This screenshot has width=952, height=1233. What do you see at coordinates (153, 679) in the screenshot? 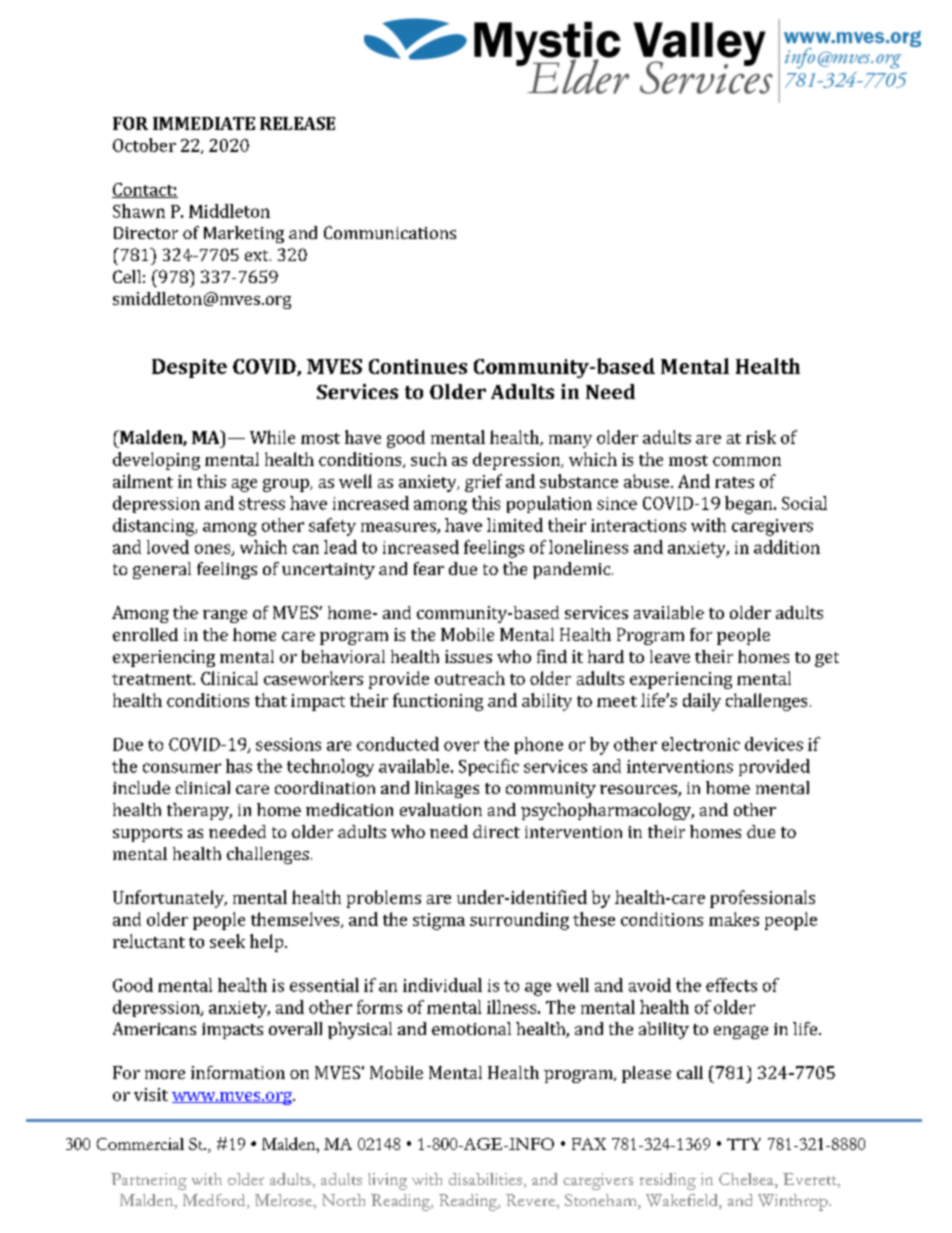
I see `treatment` at bounding box center [153, 679].
